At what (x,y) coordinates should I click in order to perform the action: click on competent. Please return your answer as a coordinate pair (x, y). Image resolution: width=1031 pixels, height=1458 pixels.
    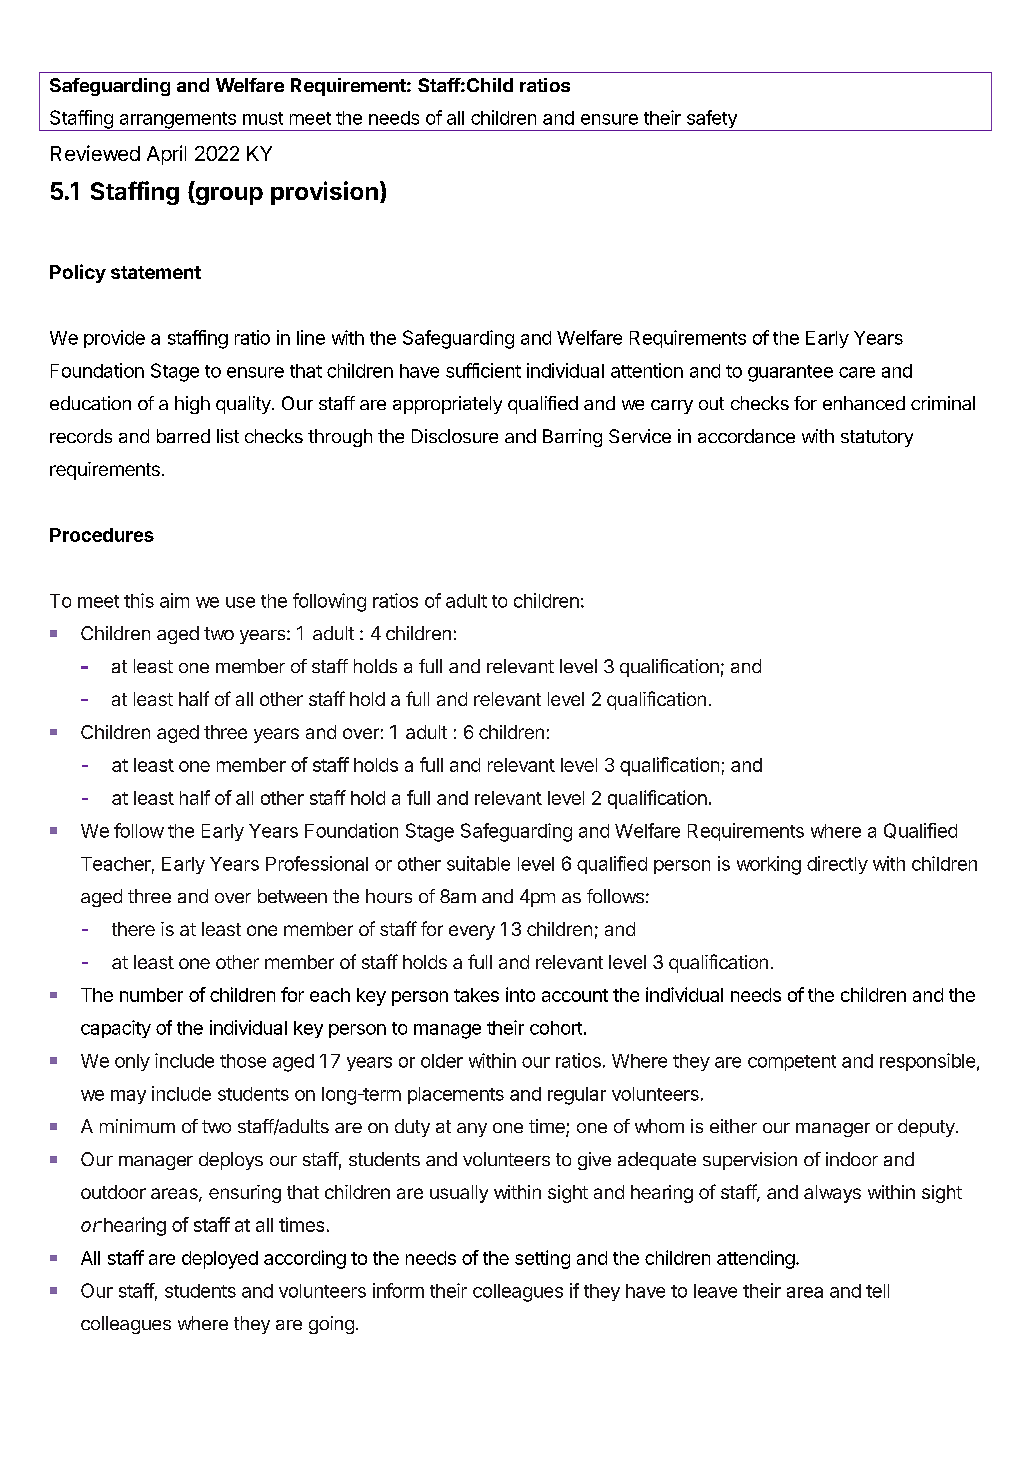
    Looking at the image, I should click on (792, 1063).
